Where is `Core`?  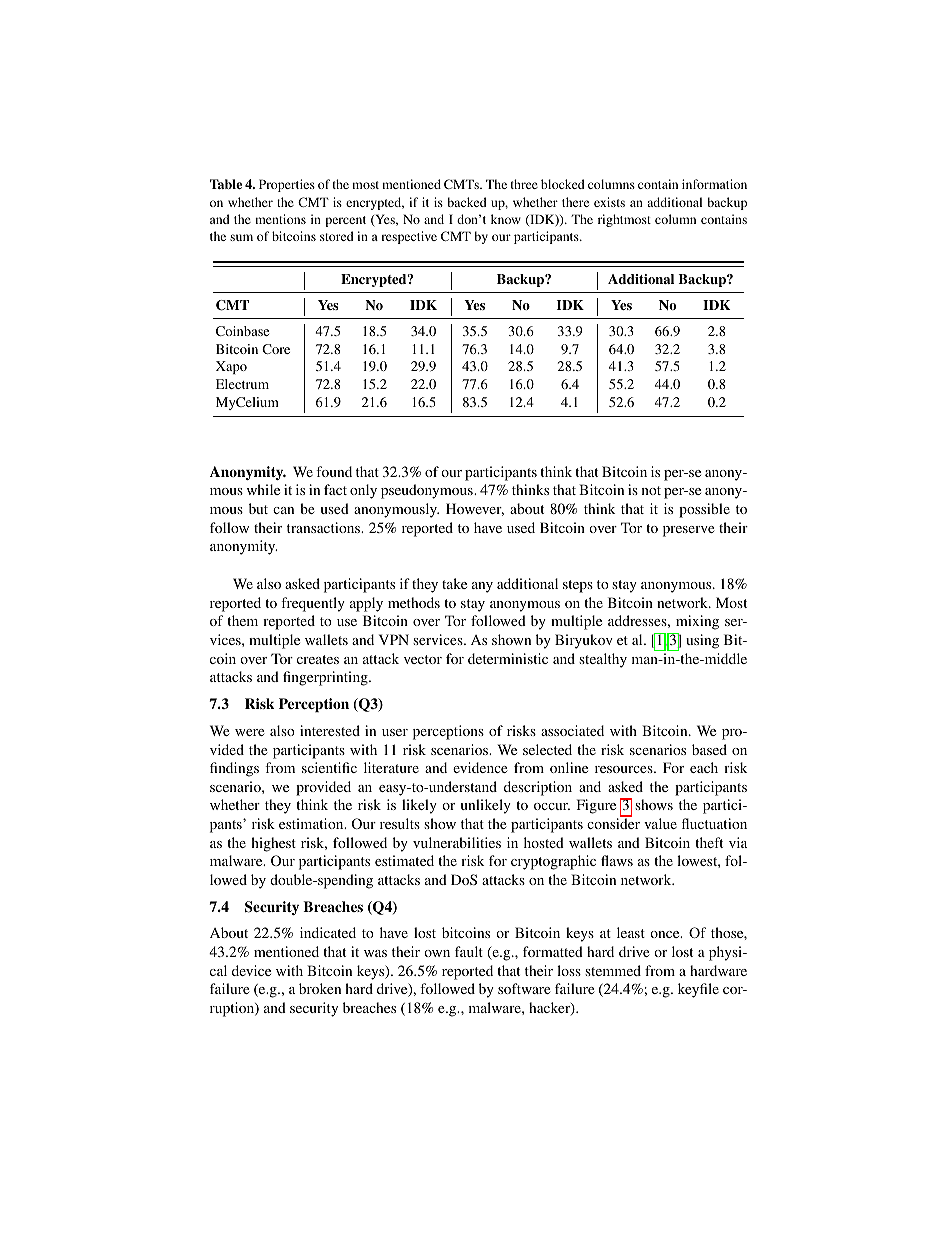
Core is located at coordinates (276, 349).
